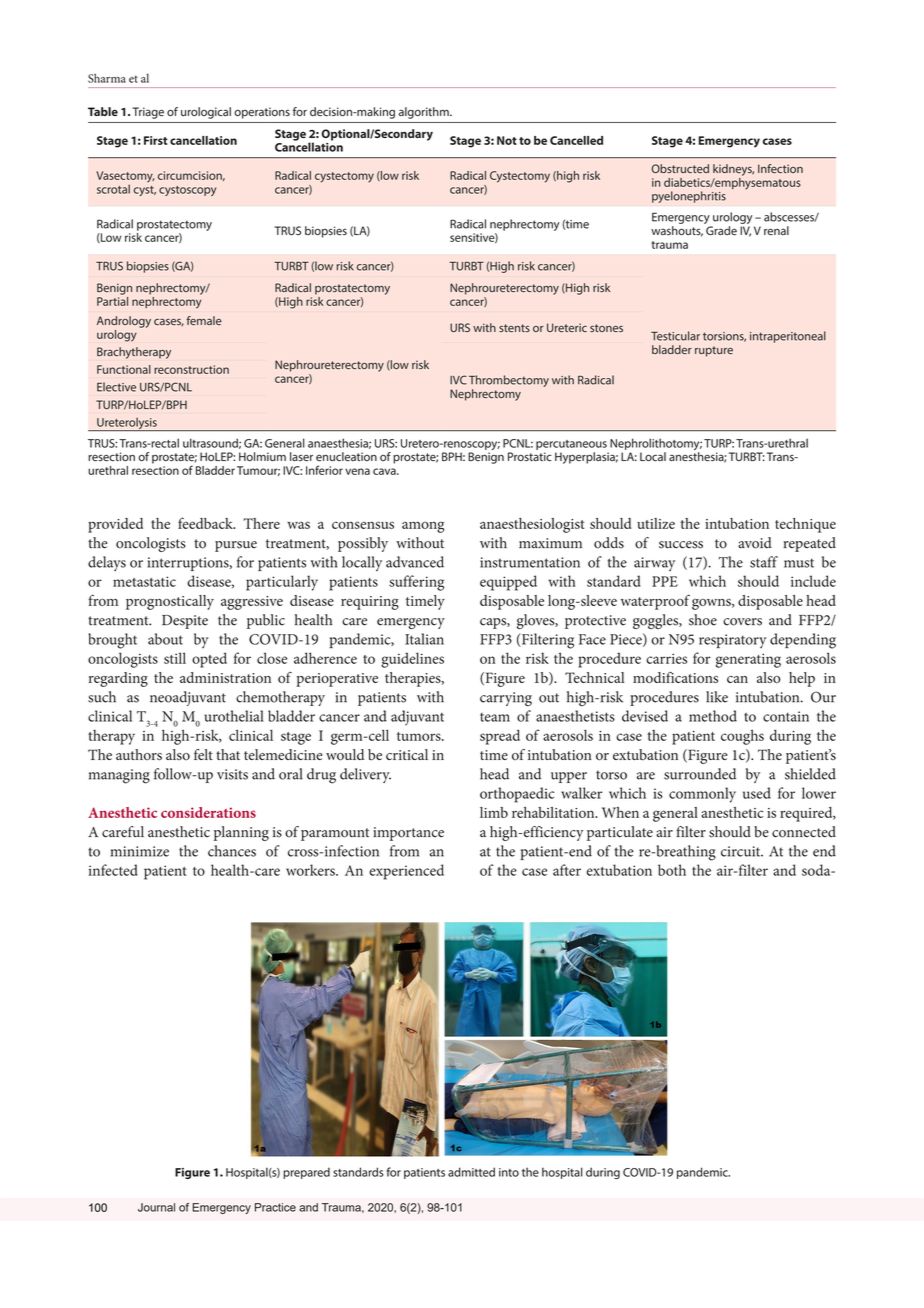  What do you see at coordinates (714, 351) in the image?
I see `rupture` at bounding box center [714, 351].
